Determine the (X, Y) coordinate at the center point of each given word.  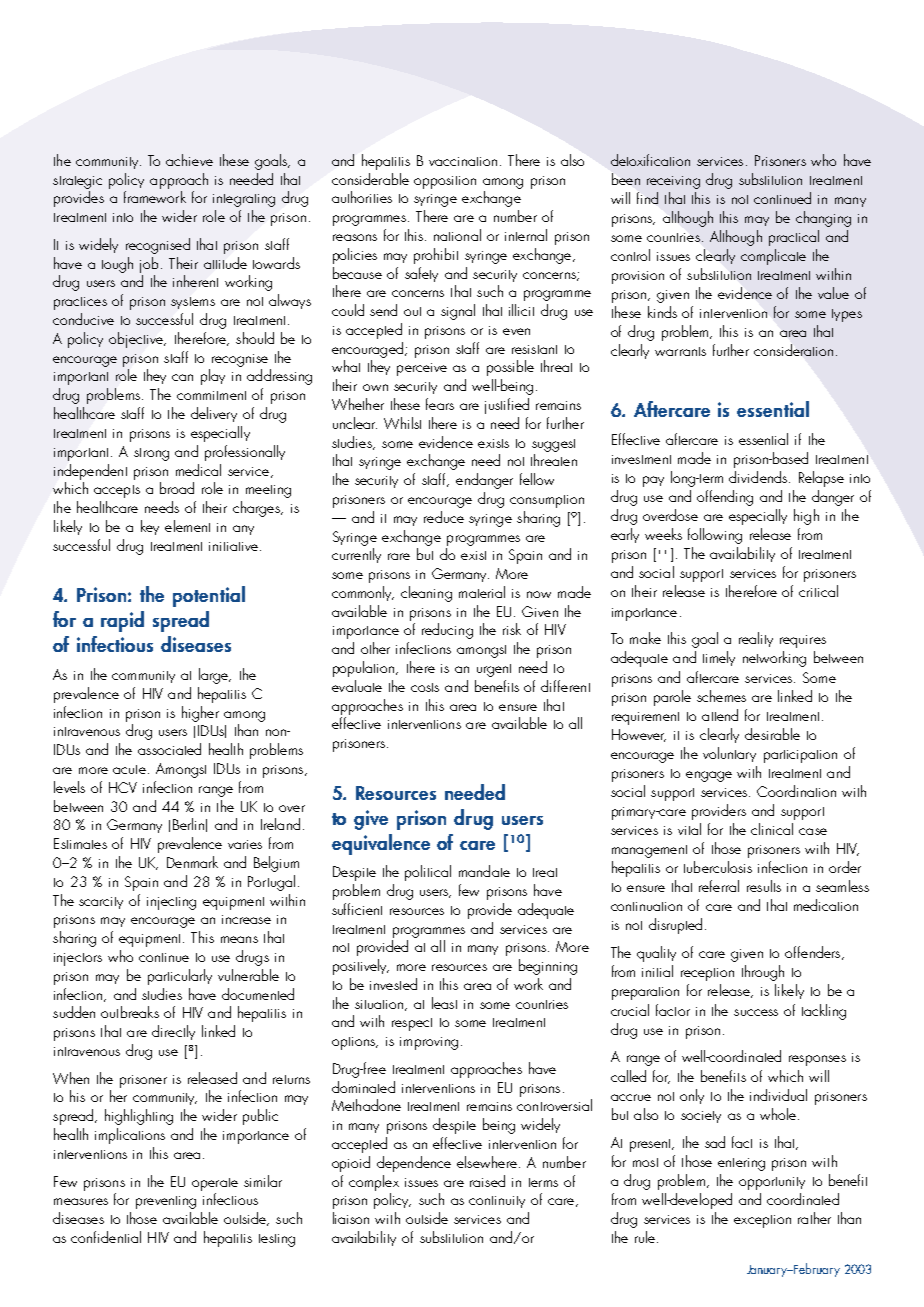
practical (794, 238)
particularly (180, 977)
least (444, 1003)
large (214, 676)
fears (440, 404)
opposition (445, 182)
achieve (189, 160)
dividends (758, 477)
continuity (497, 1202)
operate (215, 1184)
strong (151, 454)
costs (425, 687)
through (763, 973)
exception (762, 1221)
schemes (721, 696)
